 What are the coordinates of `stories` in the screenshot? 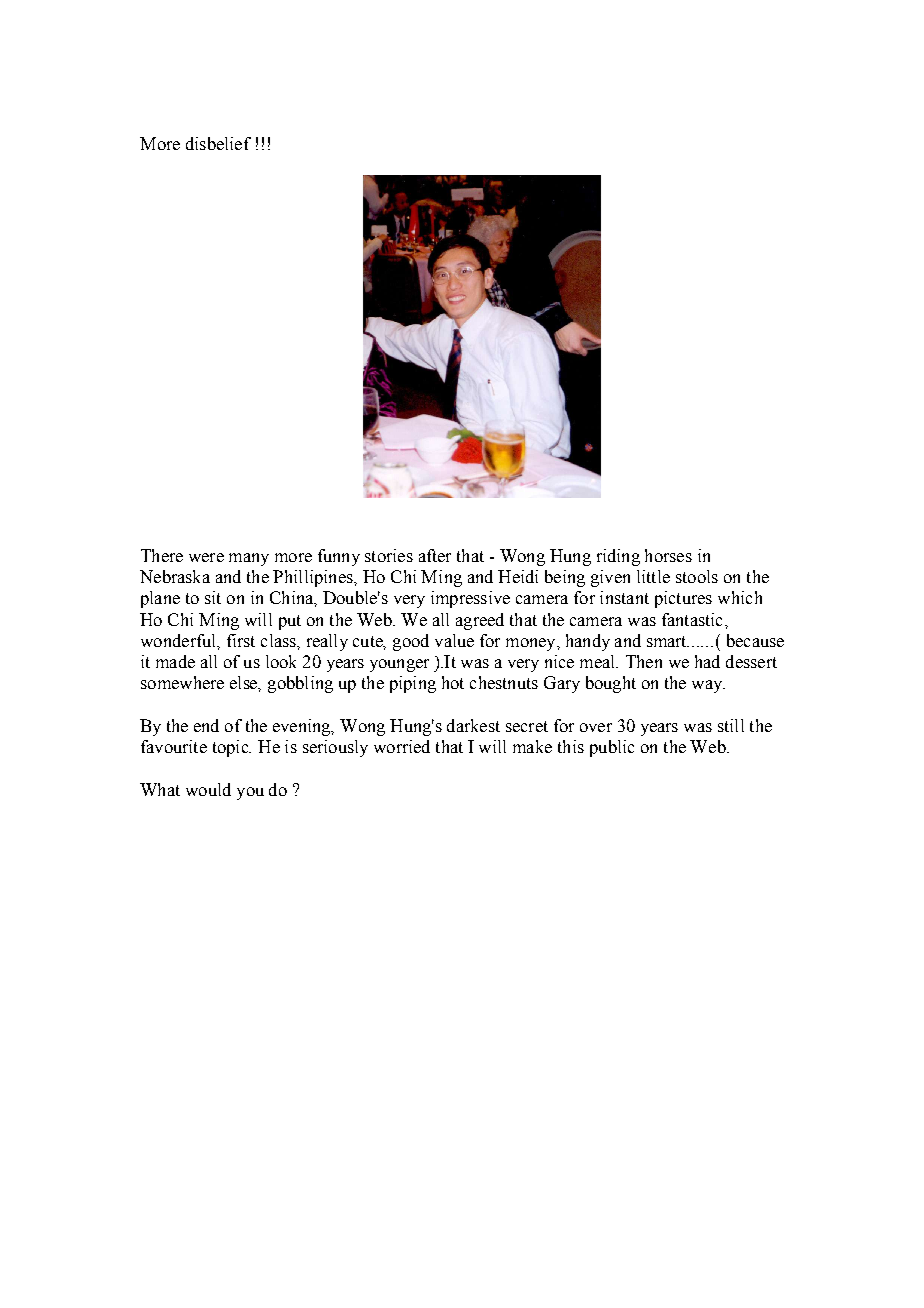 It's located at (389, 555).
